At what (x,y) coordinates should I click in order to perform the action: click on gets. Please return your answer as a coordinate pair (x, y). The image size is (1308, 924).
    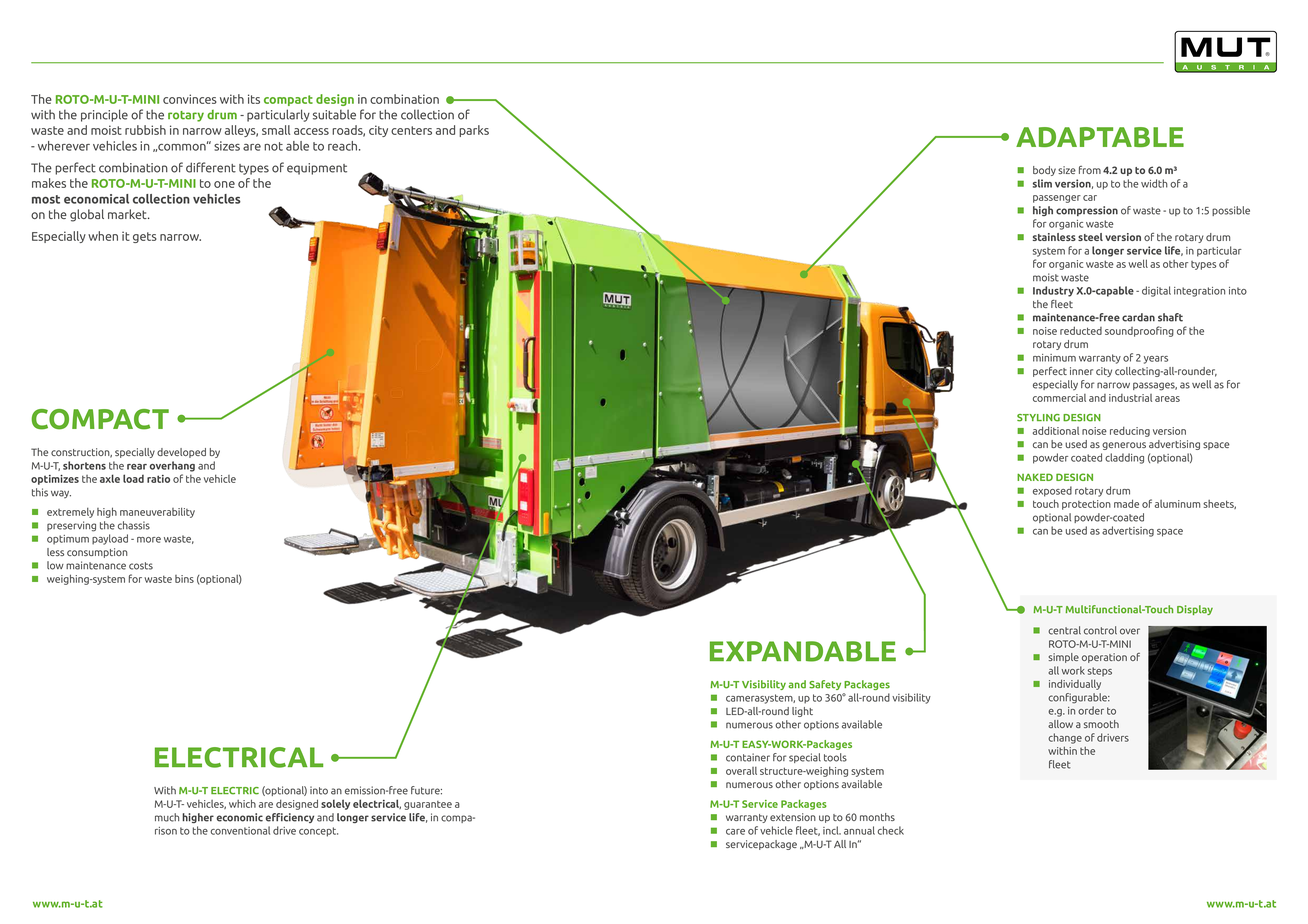
    Looking at the image, I should click on (145, 237).
